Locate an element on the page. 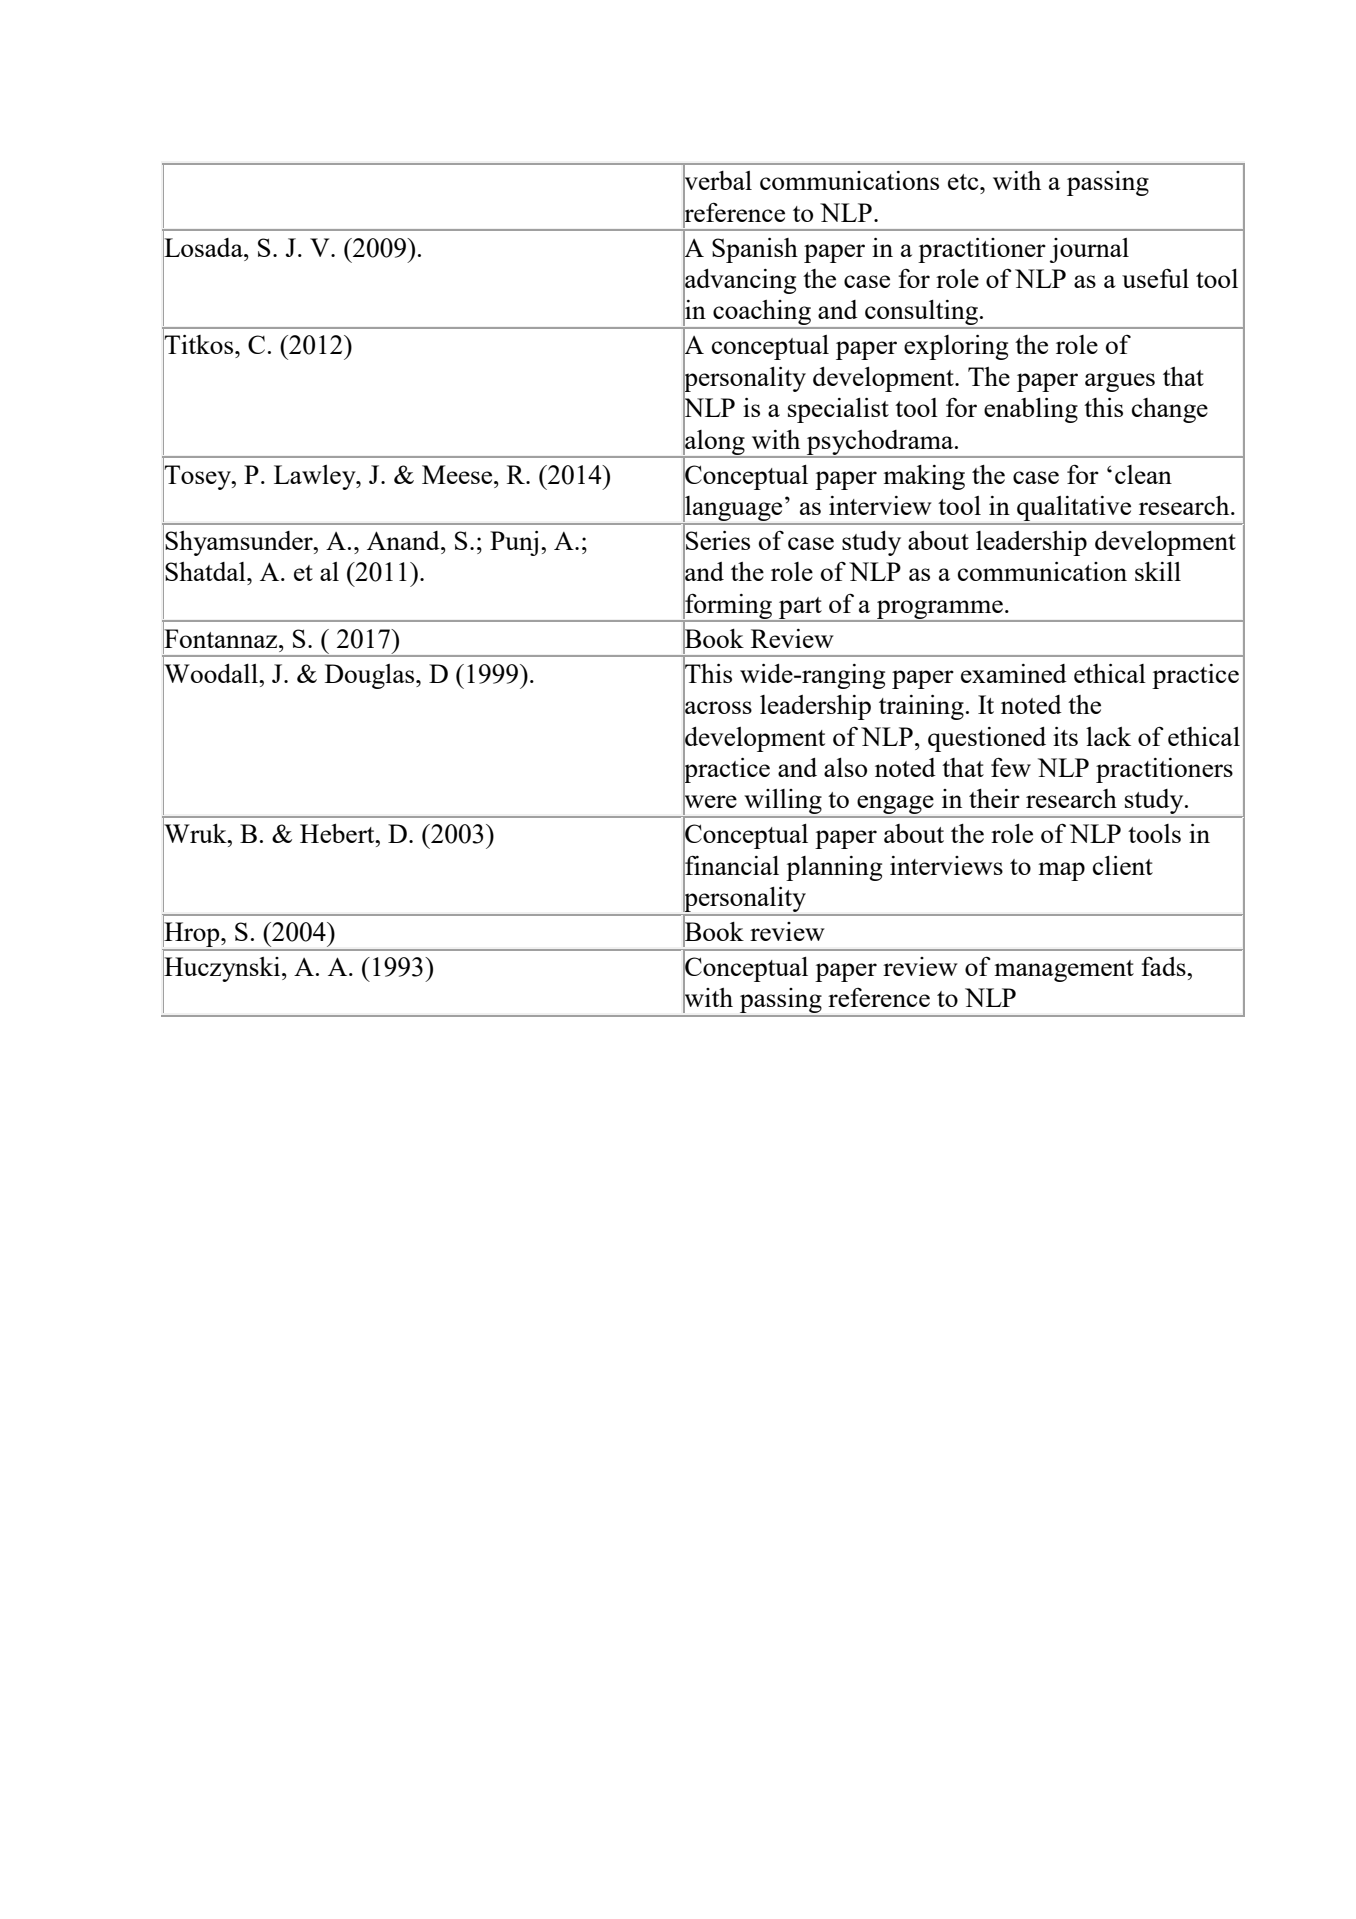  Spanish is located at coordinates (755, 250).
